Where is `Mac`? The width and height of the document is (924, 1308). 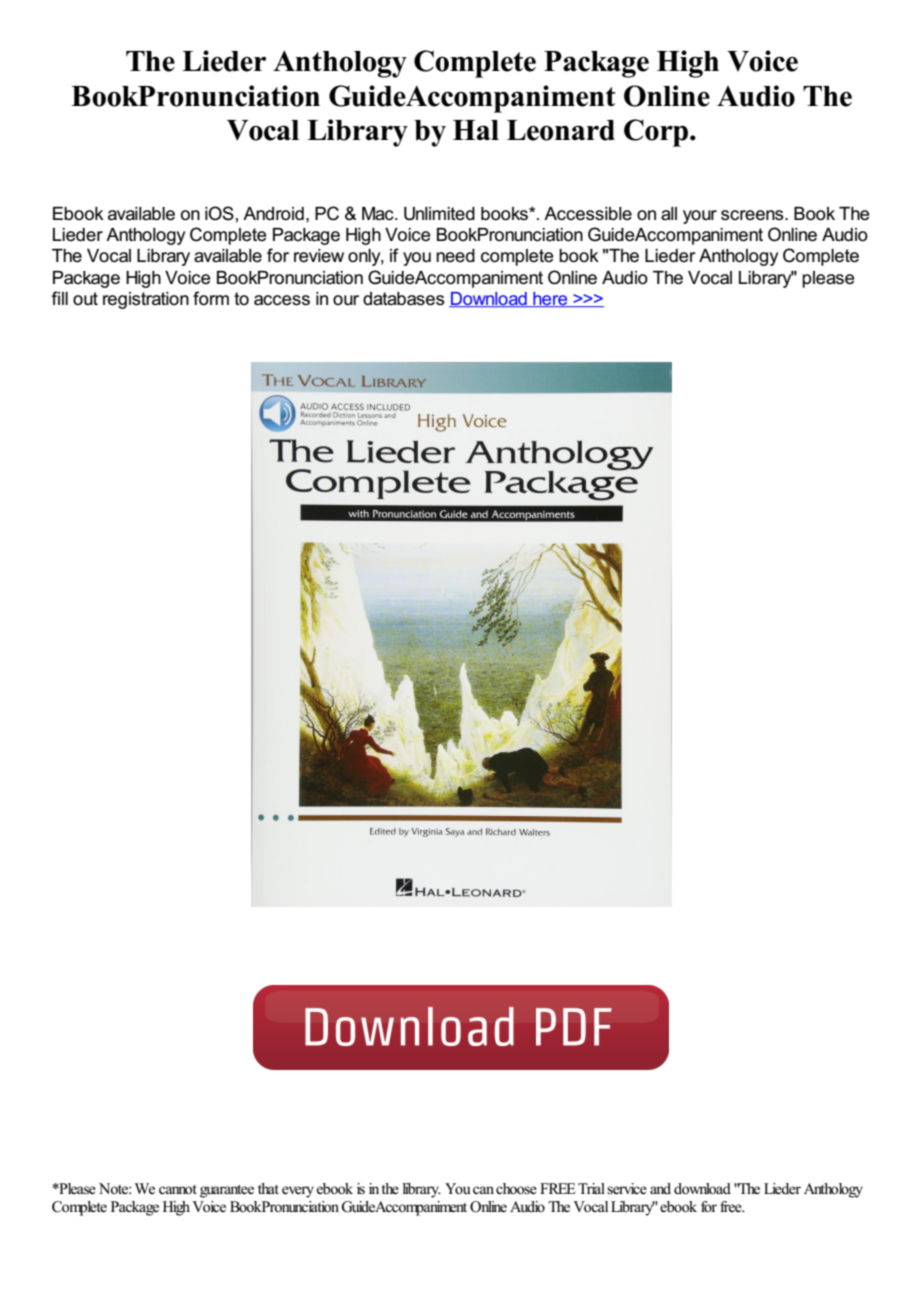 Mac is located at coordinates (379, 214).
